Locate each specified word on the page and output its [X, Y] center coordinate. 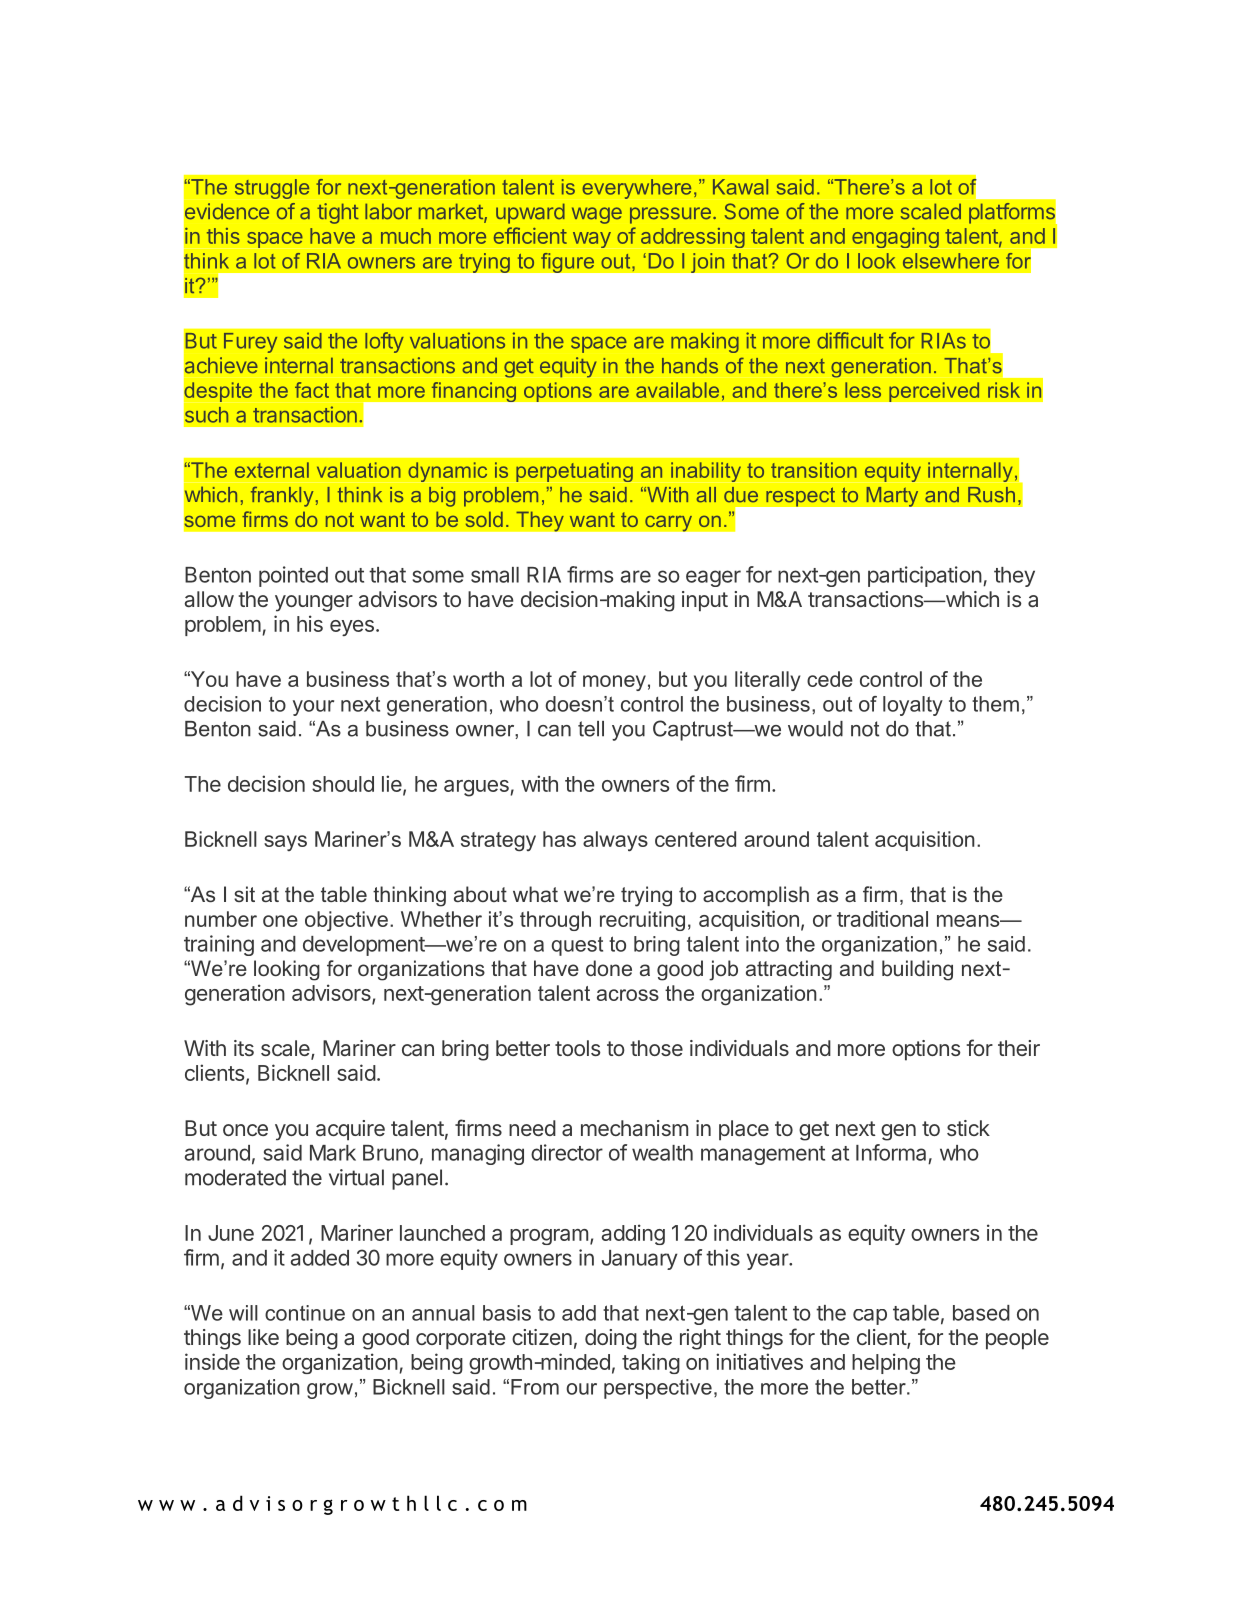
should [343, 784]
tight [338, 213]
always [615, 841]
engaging [895, 238]
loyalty [913, 706]
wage [597, 215]
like [263, 1337]
